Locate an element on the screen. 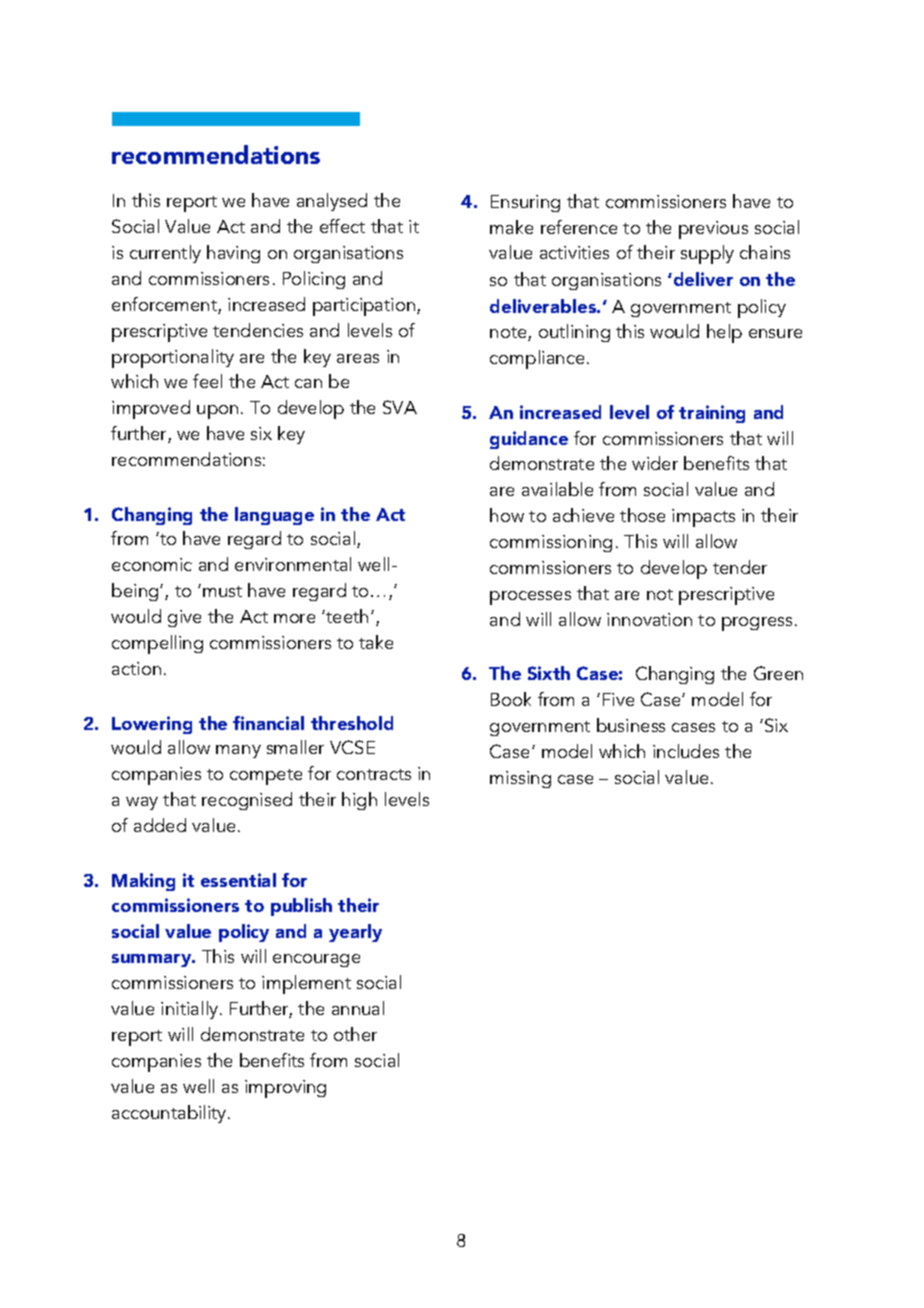  having is located at coordinates (233, 254).
